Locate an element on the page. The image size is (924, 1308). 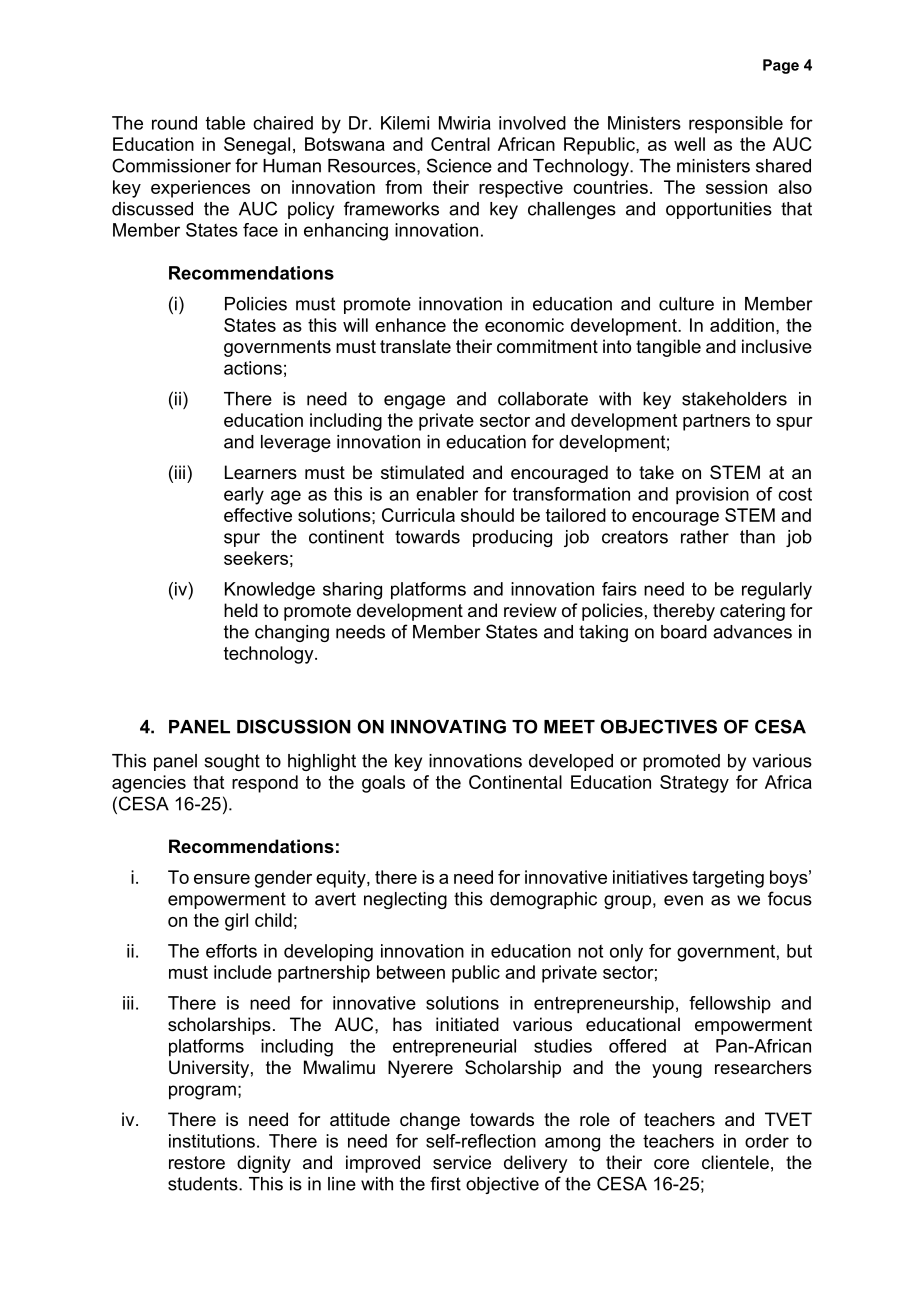
Central is located at coordinates (460, 144).
